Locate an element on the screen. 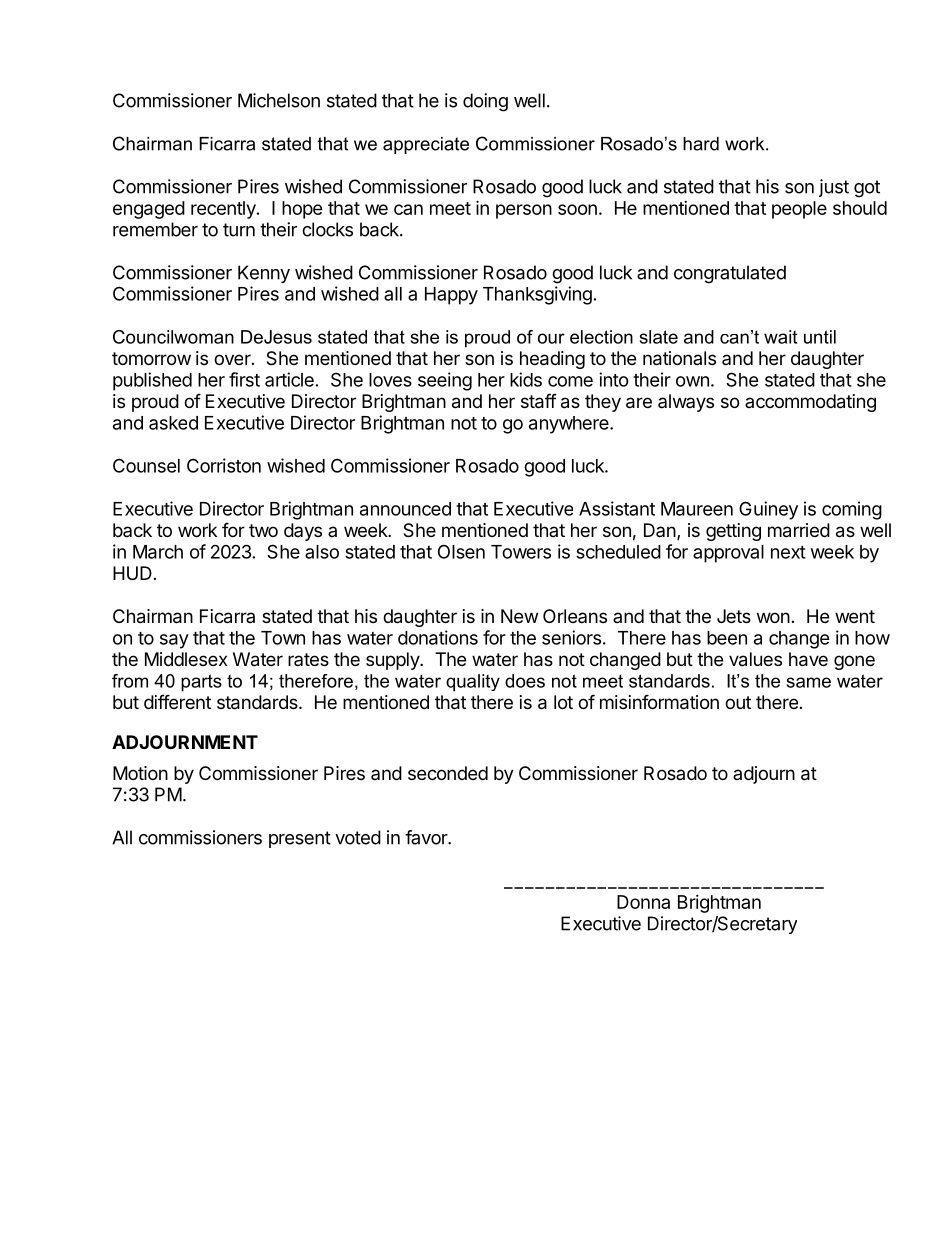 The height and width of the screenshot is (1233, 952). won is located at coordinates (773, 617).
